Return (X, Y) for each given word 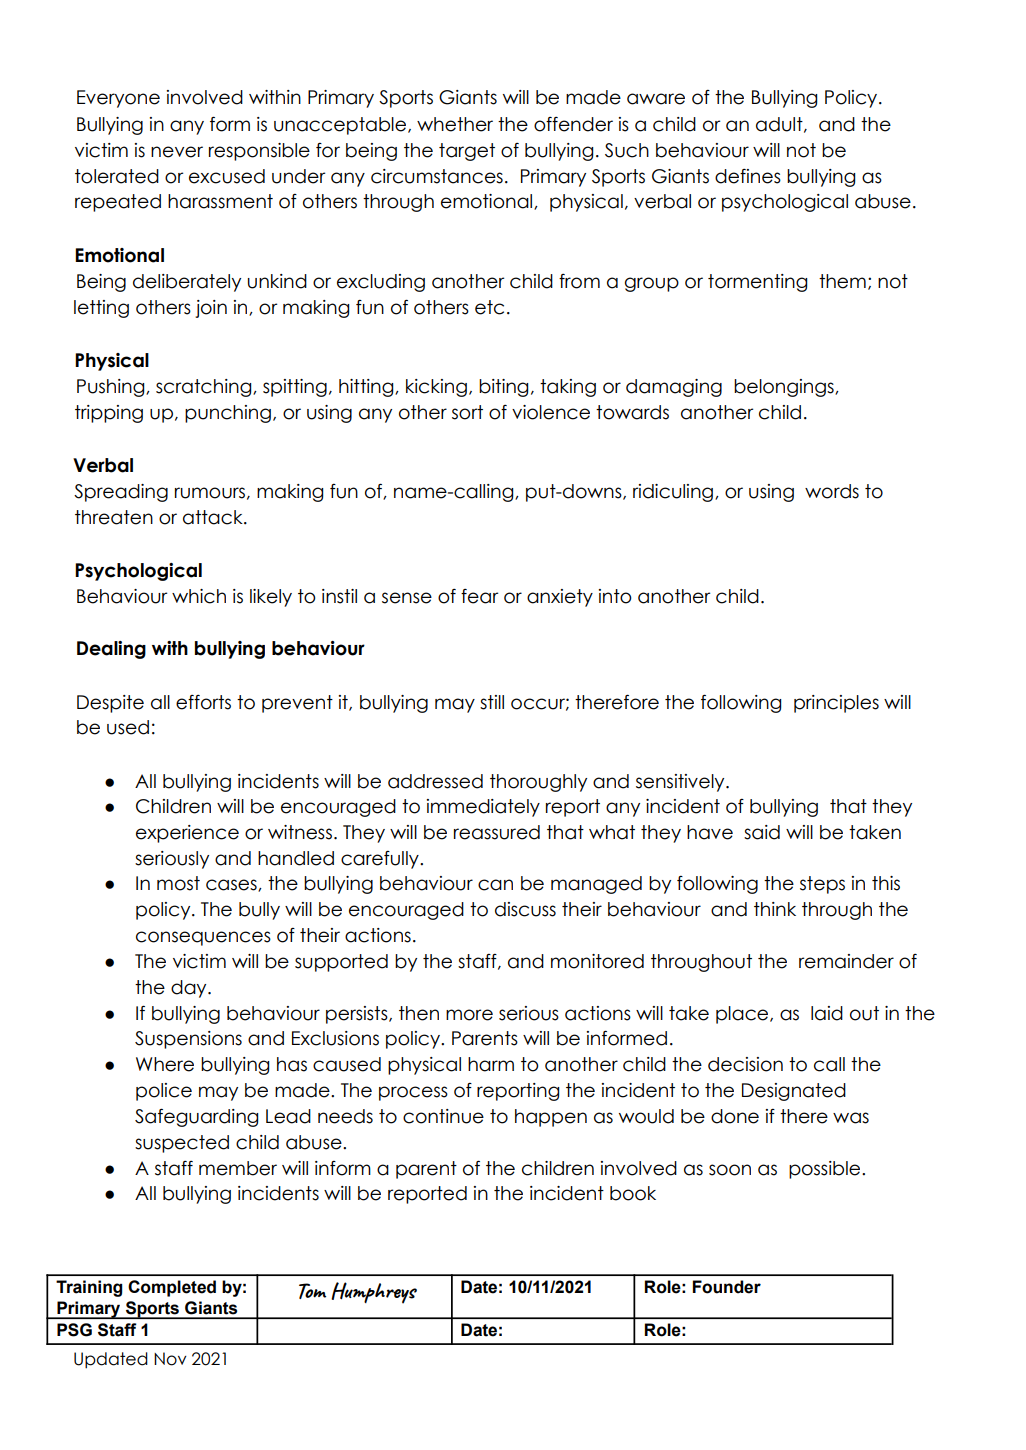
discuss (525, 909)
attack (214, 517)
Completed (172, 1288)
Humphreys (374, 1293)
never (177, 152)
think (775, 909)
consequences (203, 938)
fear (479, 596)
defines (748, 176)
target (467, 152)
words (832, 491)
